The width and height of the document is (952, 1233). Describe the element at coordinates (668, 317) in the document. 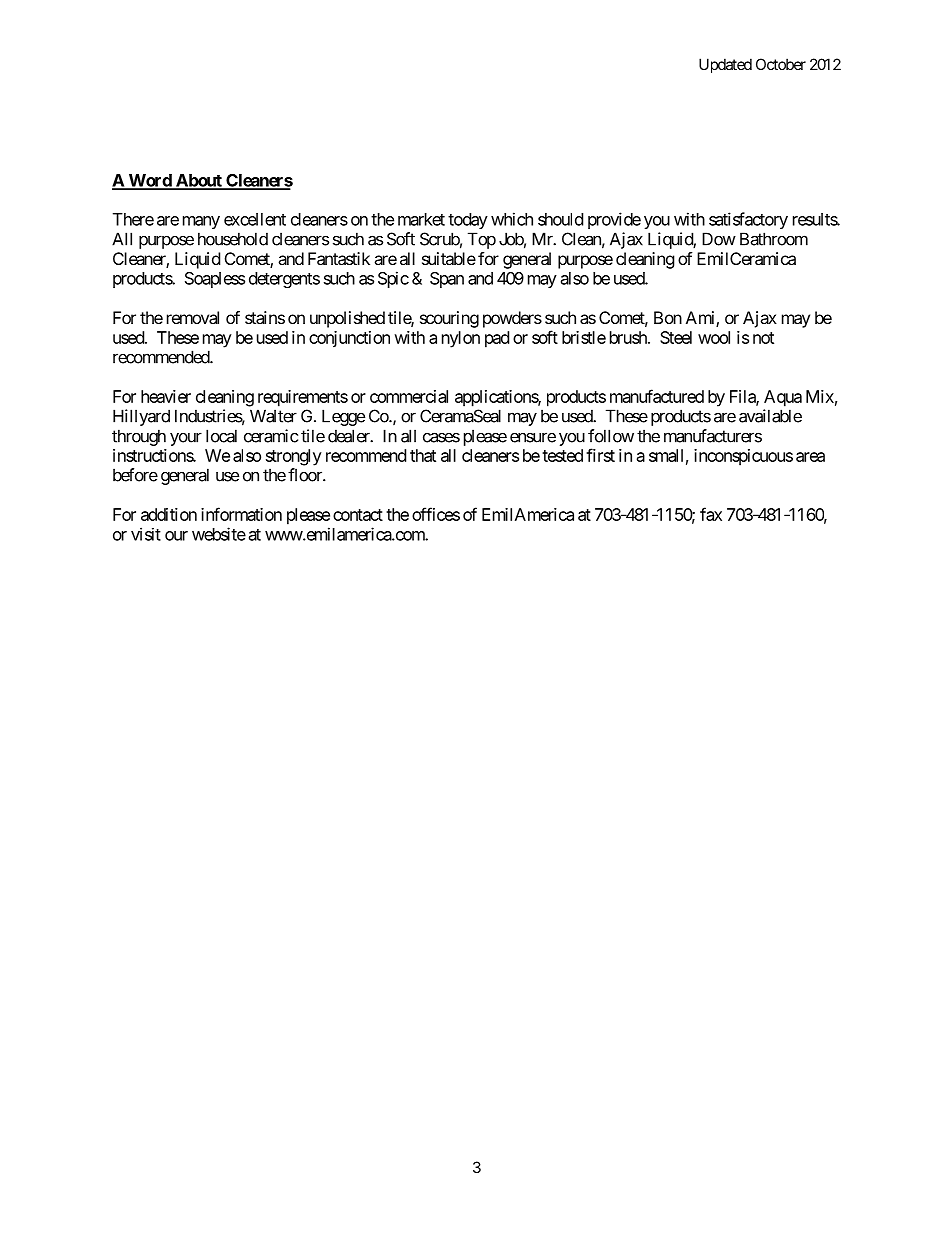

I see `Bon` at that location.
